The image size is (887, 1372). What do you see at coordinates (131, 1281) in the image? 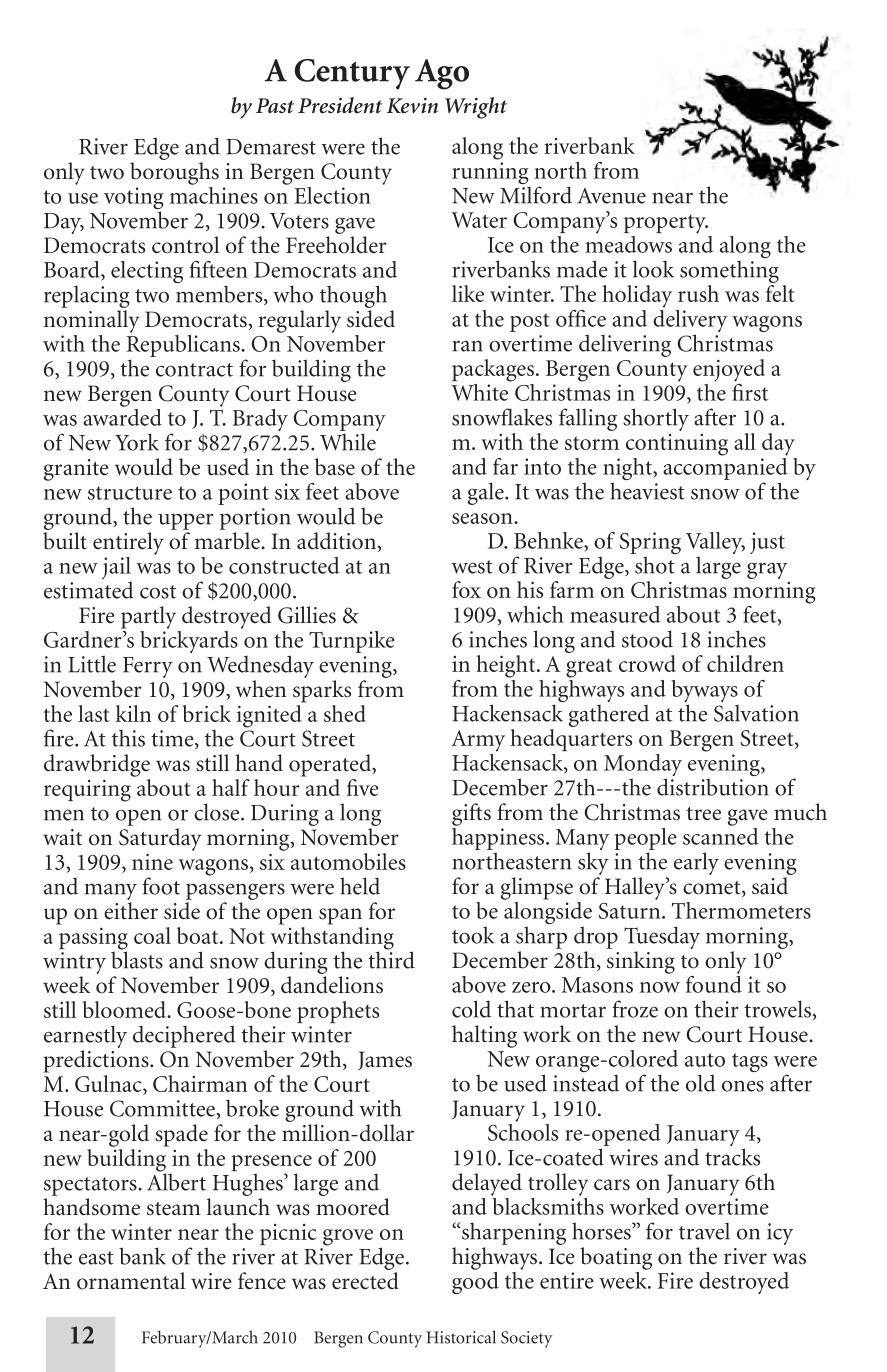
I see `ornamental` at bounding box center [131, 1281].
